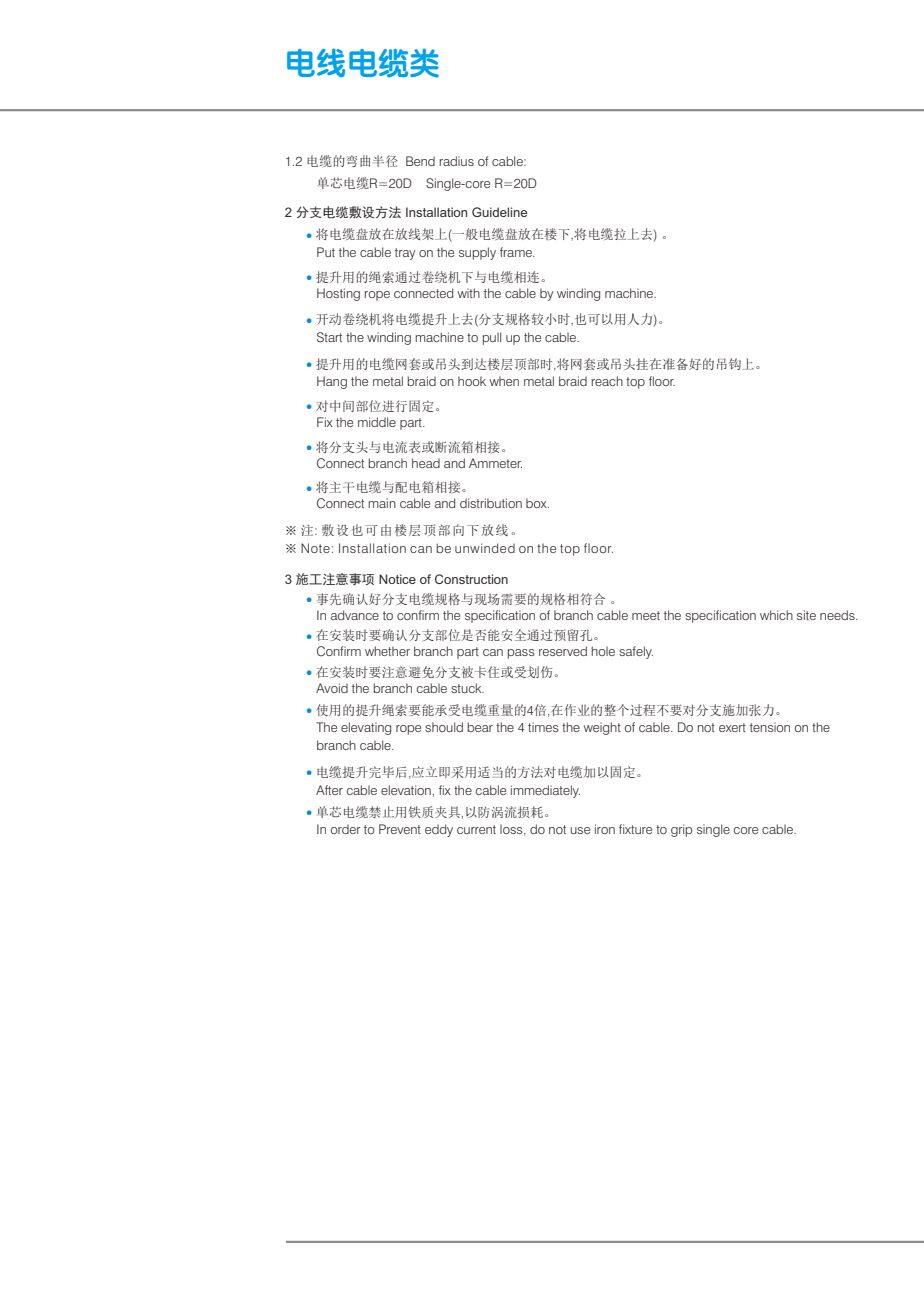 The height and width of the page is (1308, 924). I want to click on box, so click(537, 503).
